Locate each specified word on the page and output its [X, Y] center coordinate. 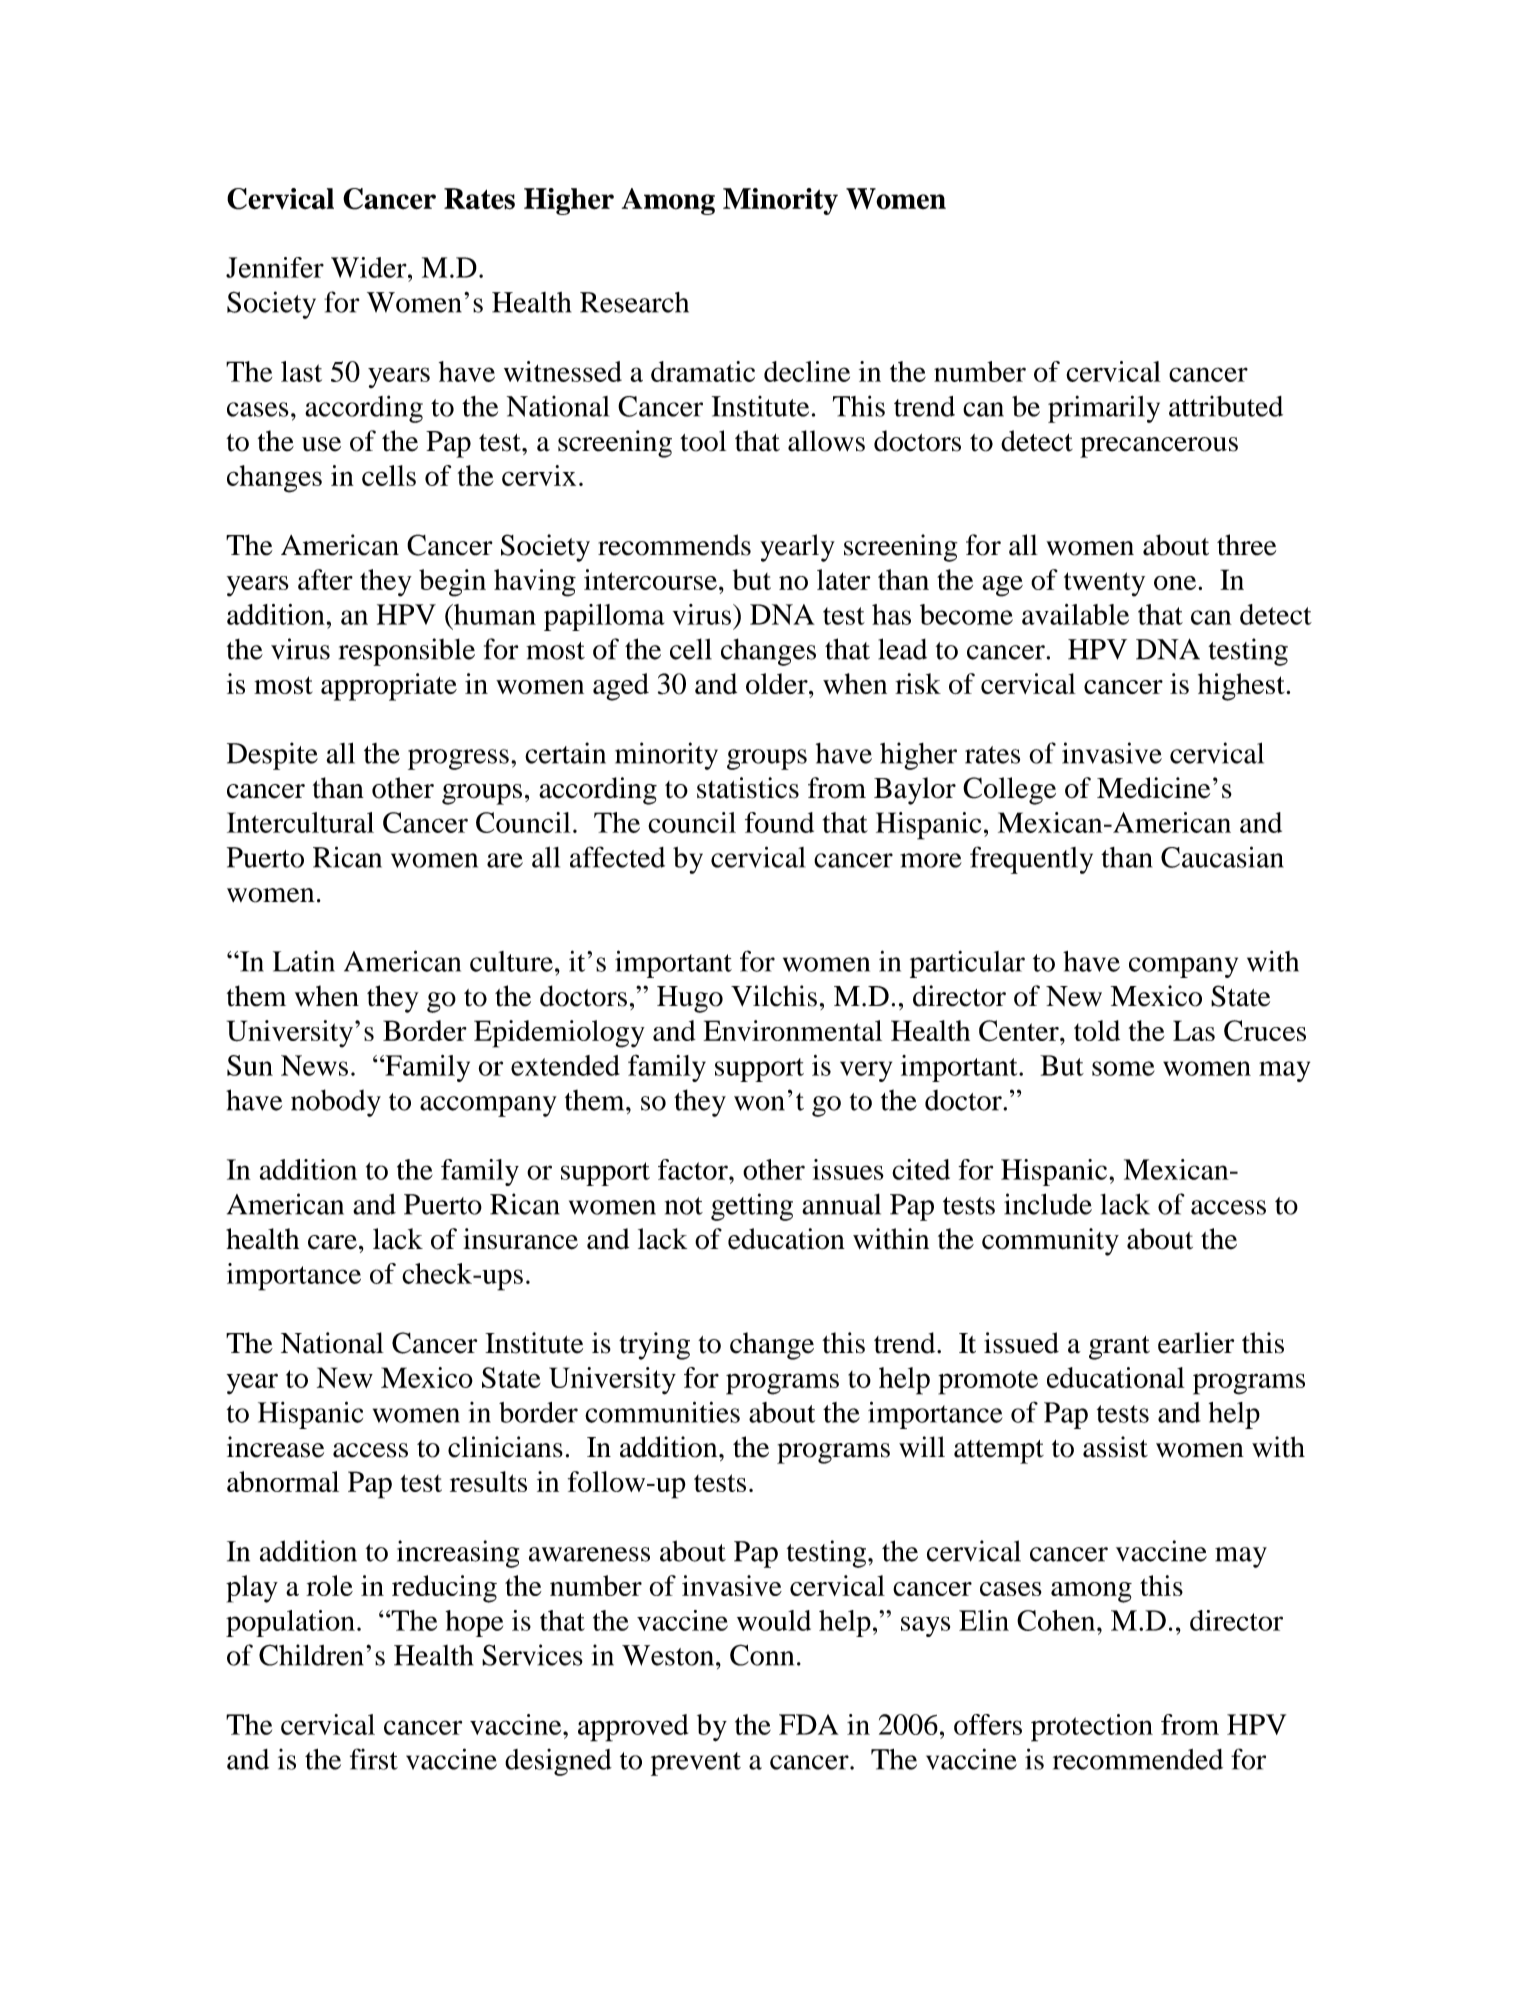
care [332, 1242]
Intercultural [300, 822]
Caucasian [1222, 857]
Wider [370, 267]
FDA [809, 1724]
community [1050, 1242]
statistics [748, 788]
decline [807, 371]
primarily [1104, 409]
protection [1092, 1728]
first [374, 1759]
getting [752, 1207]
